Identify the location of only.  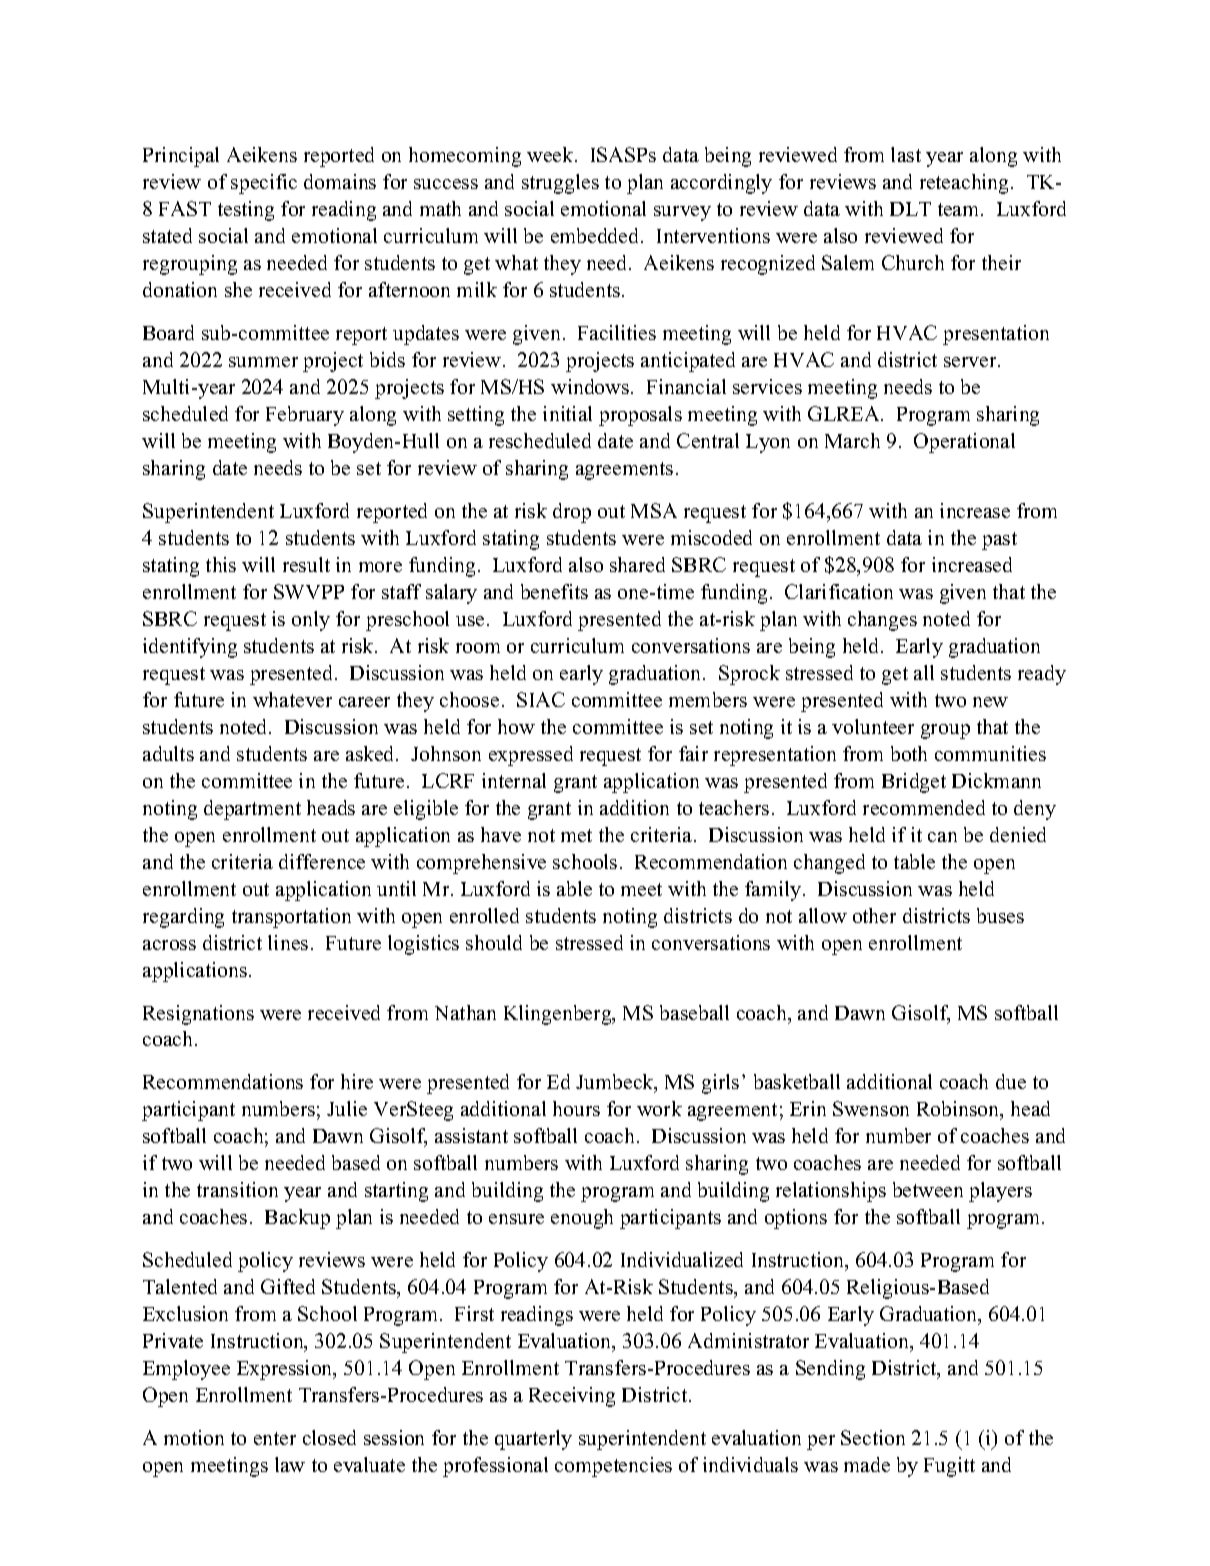
(311, 621).
